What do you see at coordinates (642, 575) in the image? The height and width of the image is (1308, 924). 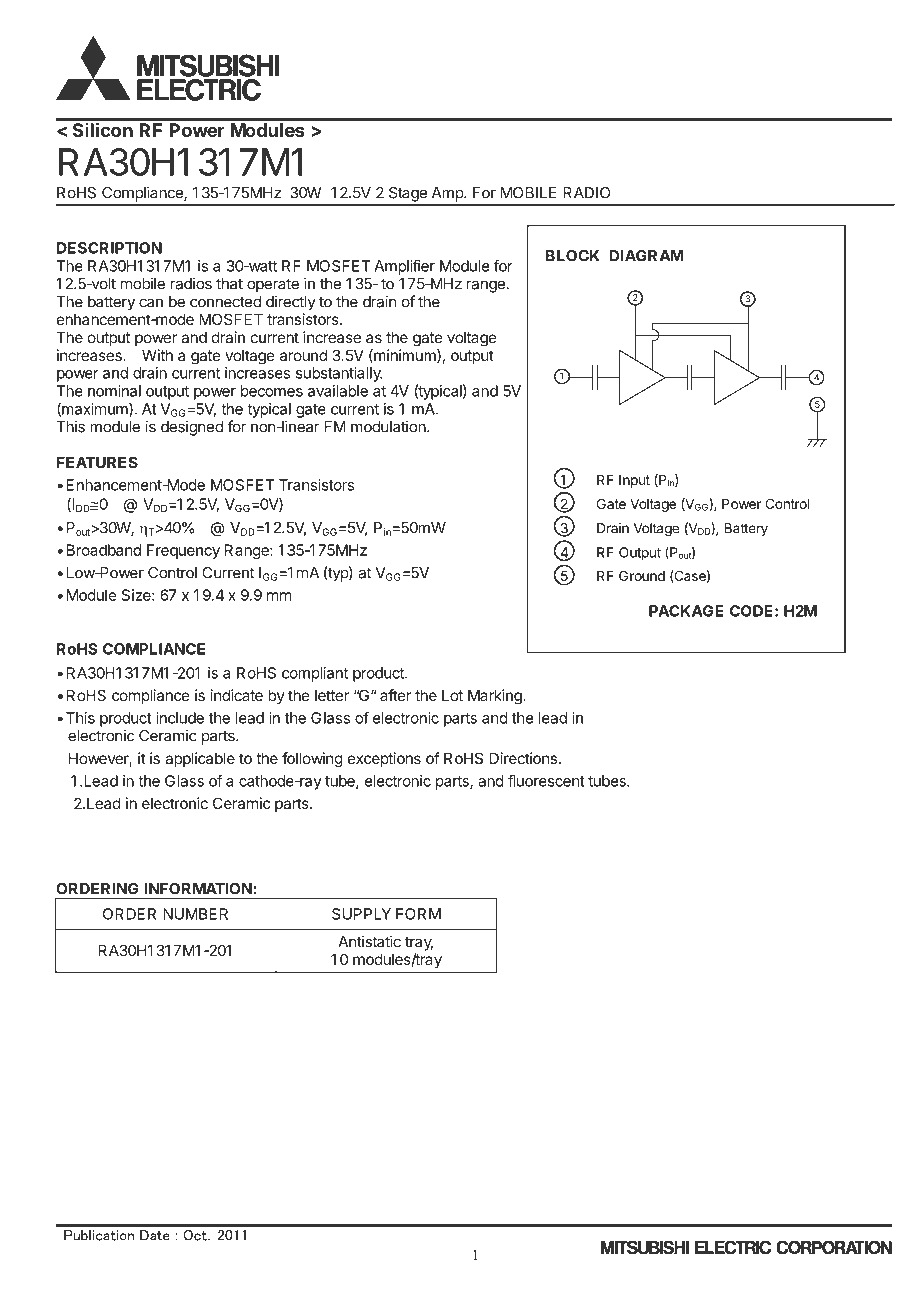 I see `Ground` at bounding box center [642, 575].
